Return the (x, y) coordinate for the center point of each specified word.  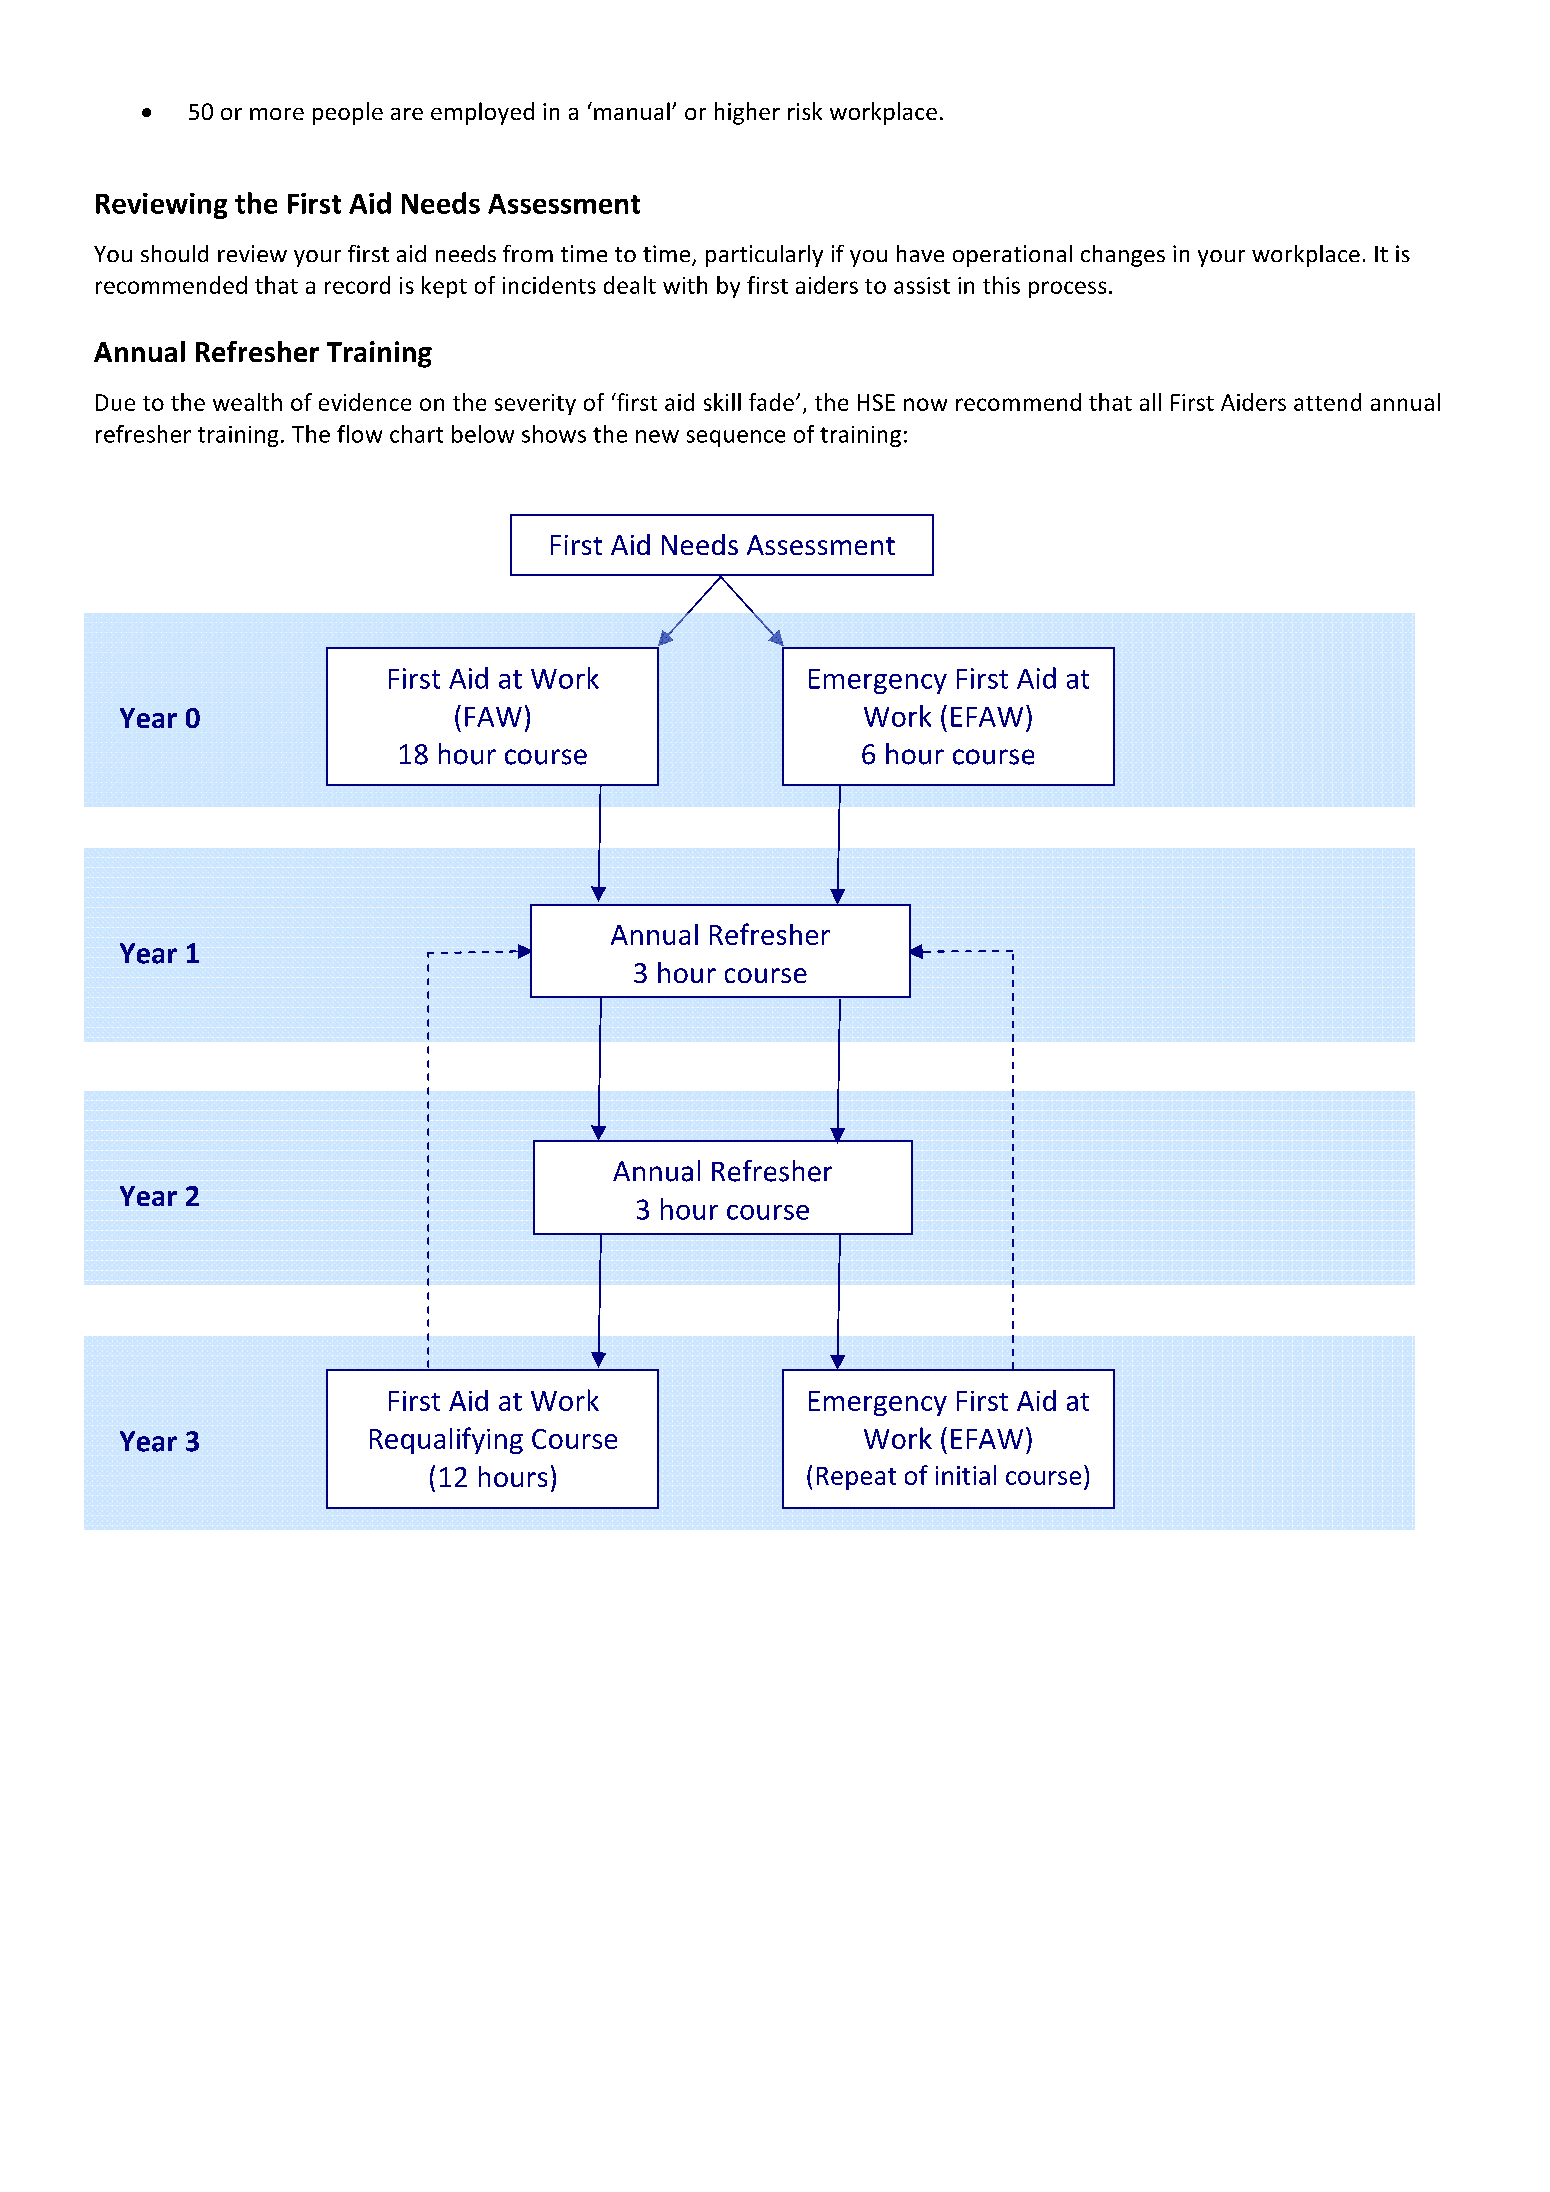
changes (1123, 256)
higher (747, 113)
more (277, 114)
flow (359, 434)
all (1150, 402)
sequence (736, 438)
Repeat (856, 1478)
